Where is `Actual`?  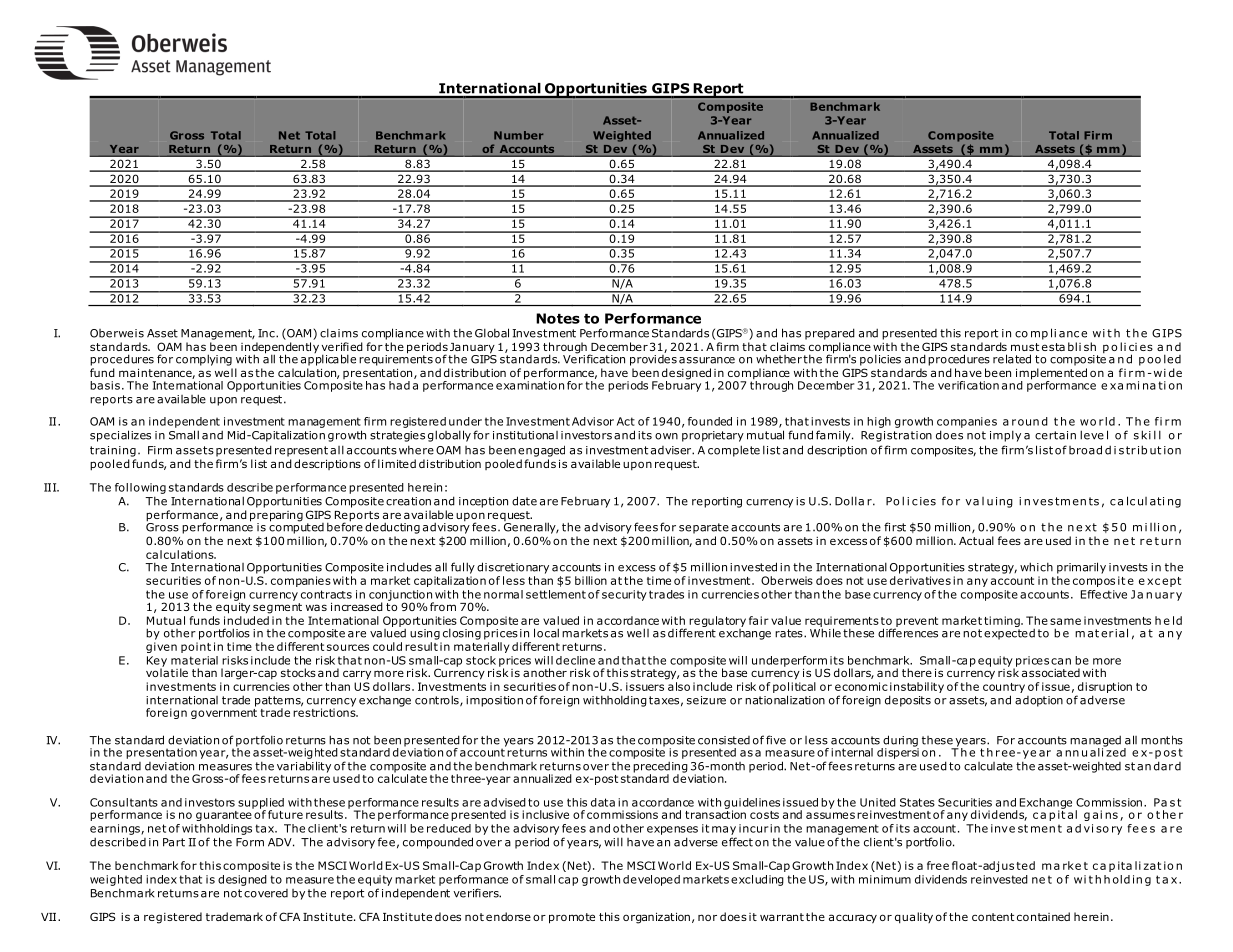 Actual is located at coordinates (976, 540).
